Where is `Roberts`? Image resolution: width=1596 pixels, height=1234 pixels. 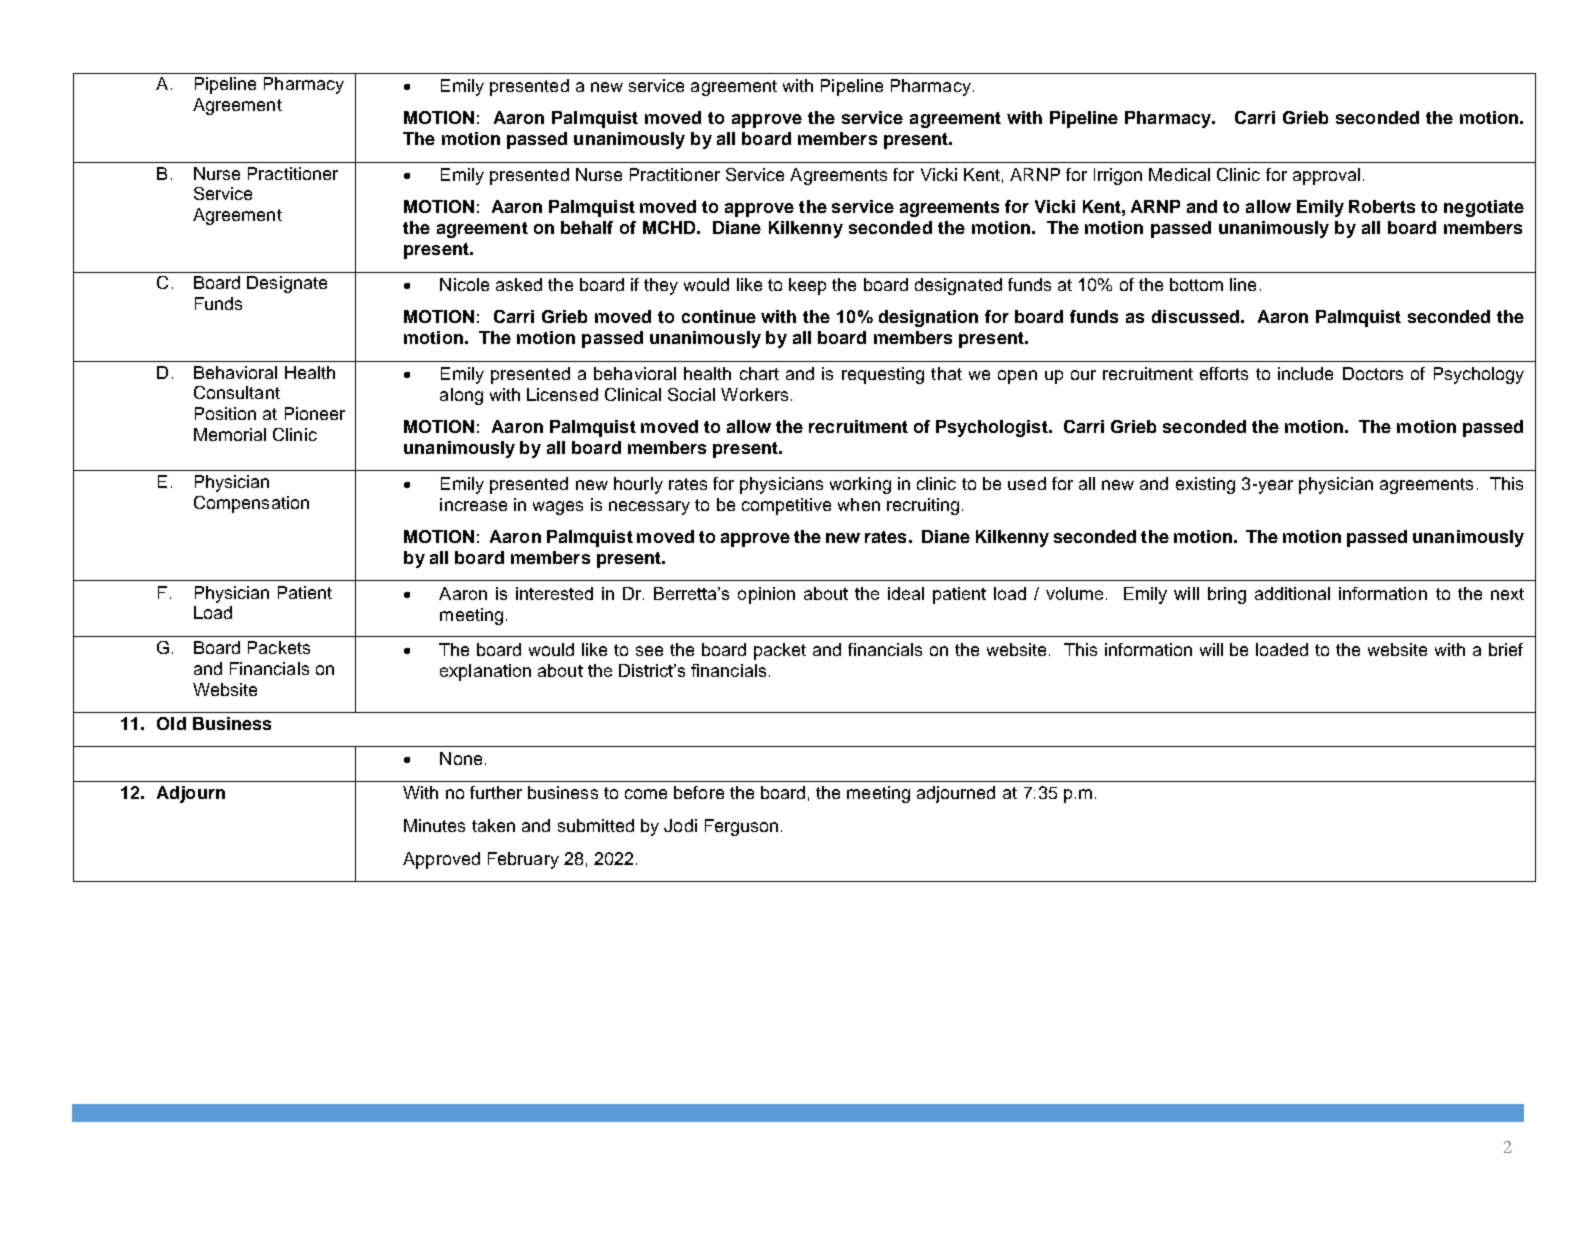 Roberts is located at coordinates (1382, 206).
